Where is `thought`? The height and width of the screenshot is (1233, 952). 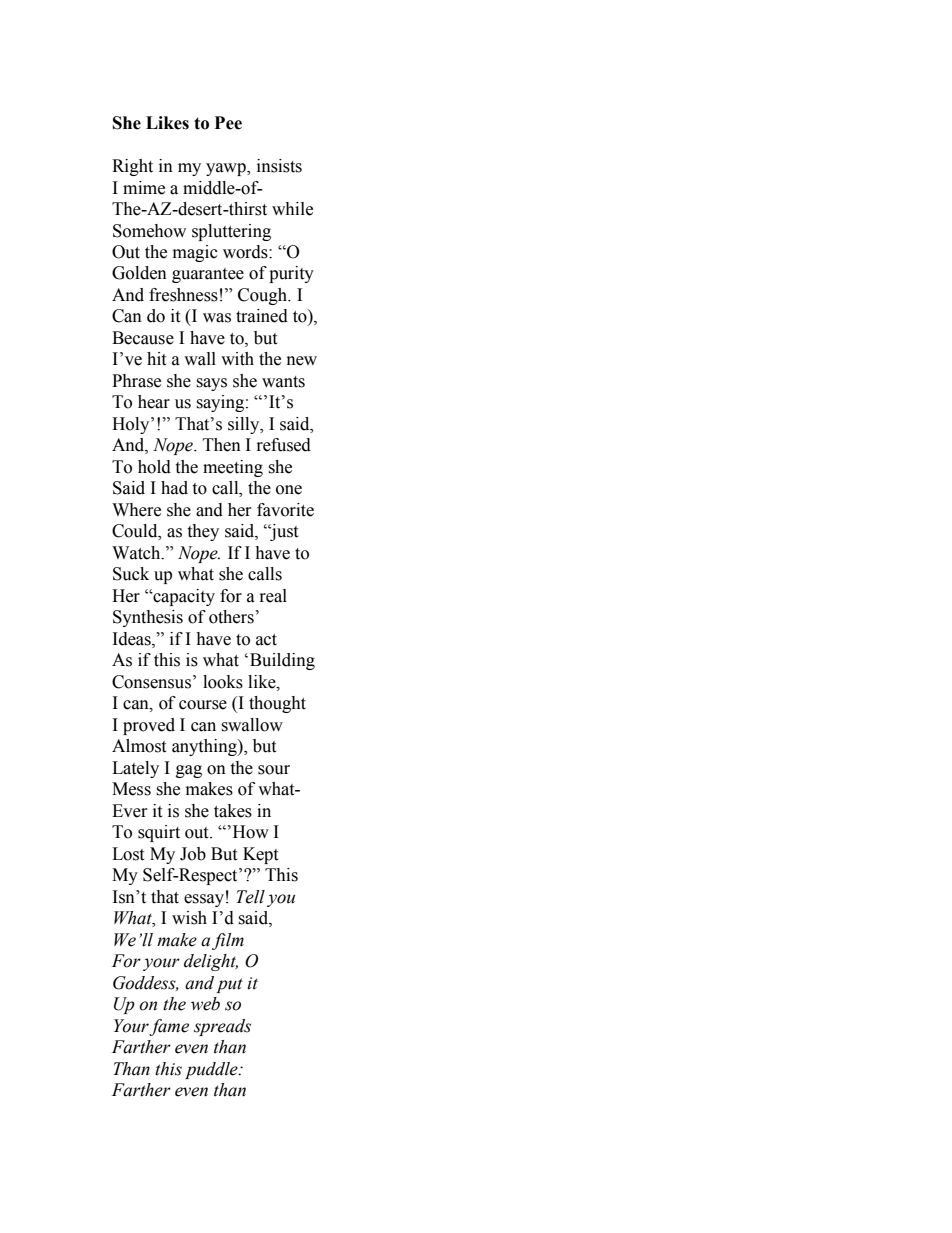 thought is located at coordinates (277, 704).
